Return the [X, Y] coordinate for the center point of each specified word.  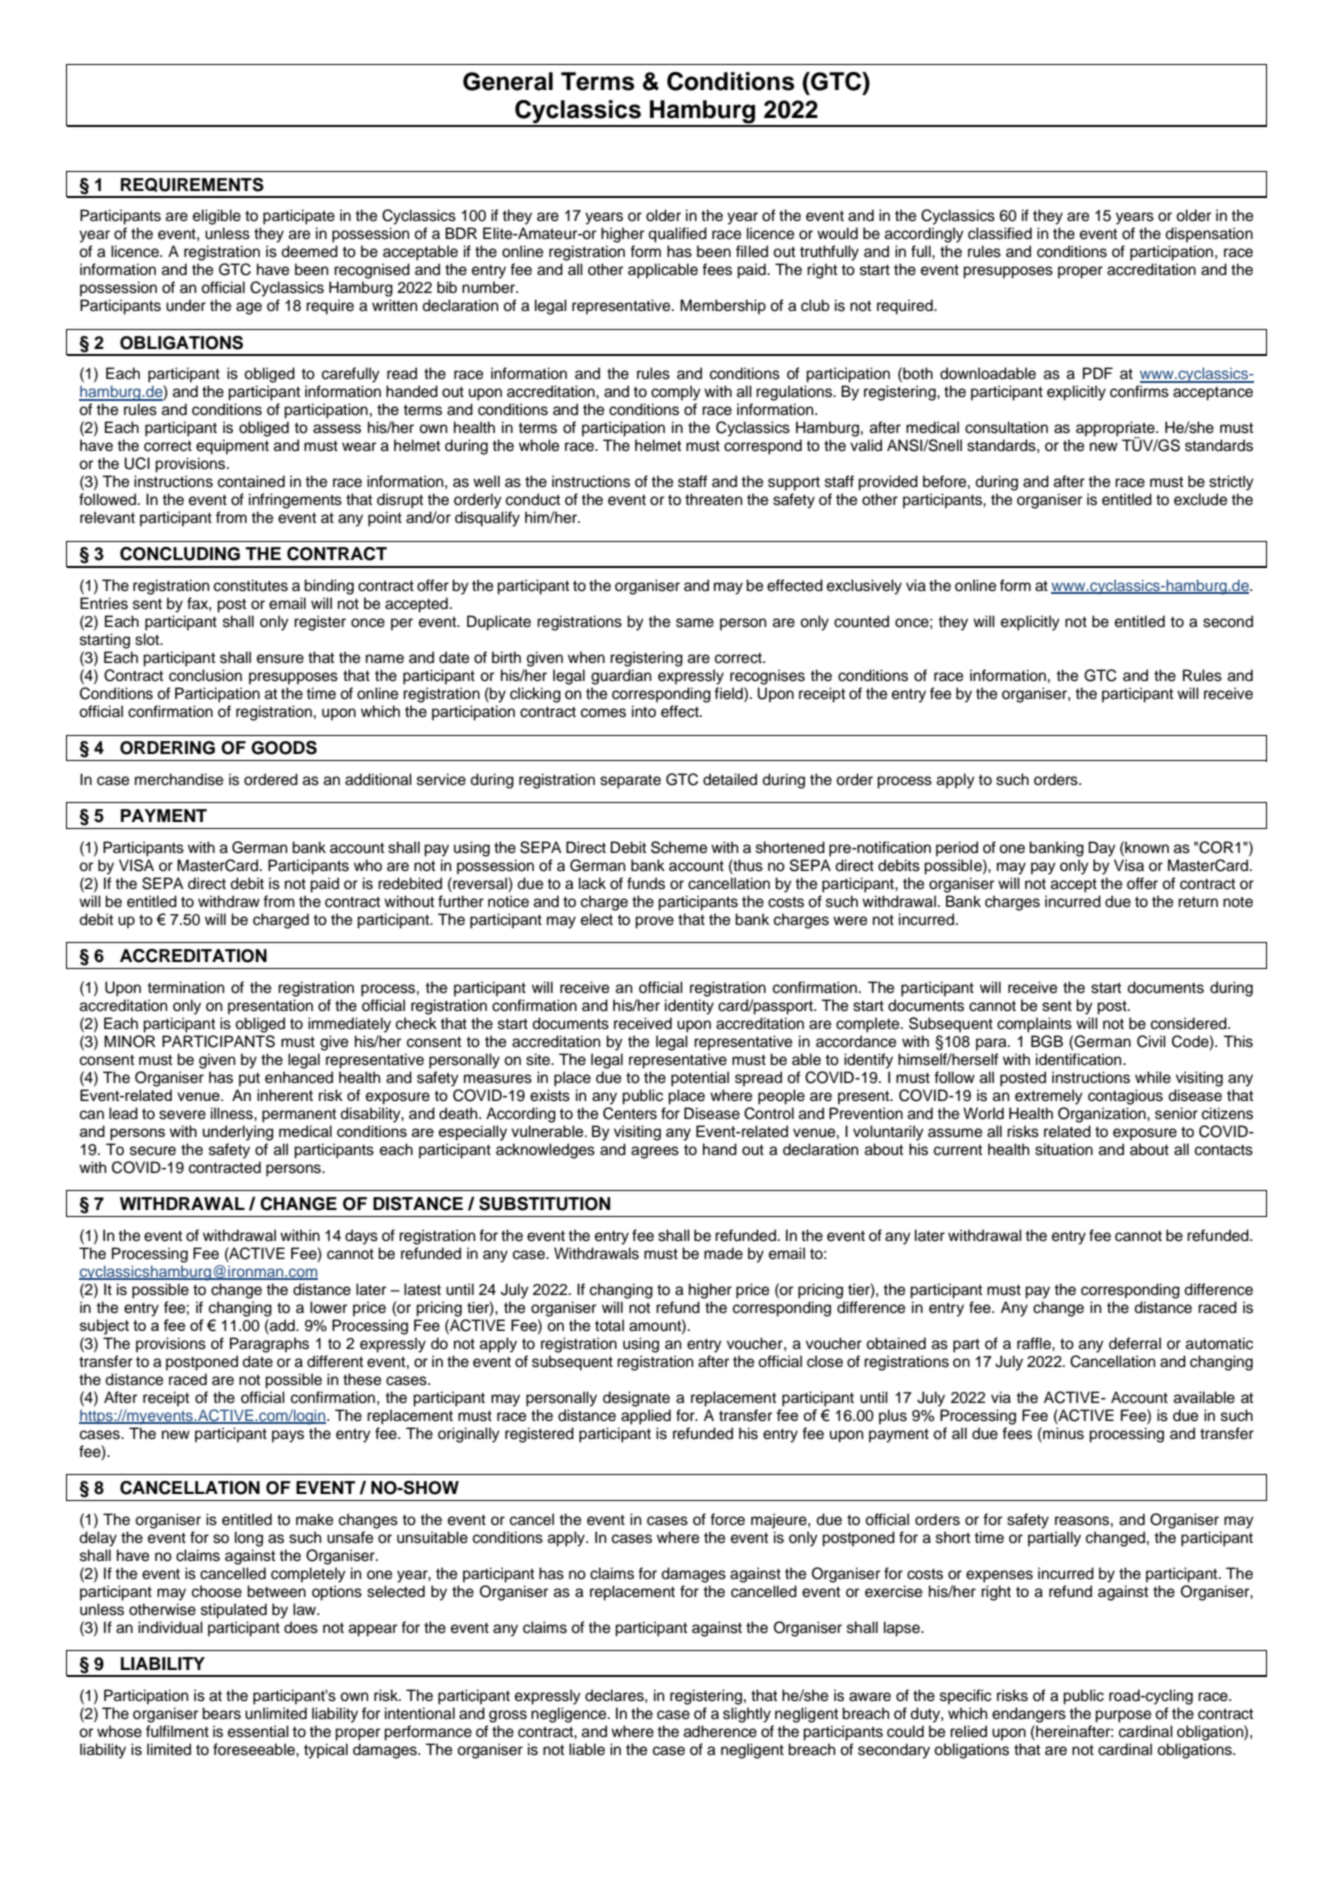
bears [221, 1713]
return [1198, 902]
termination [185, 987]
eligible [217, 217]
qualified [677, 235]
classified [1000, 233]
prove [654, 922]
